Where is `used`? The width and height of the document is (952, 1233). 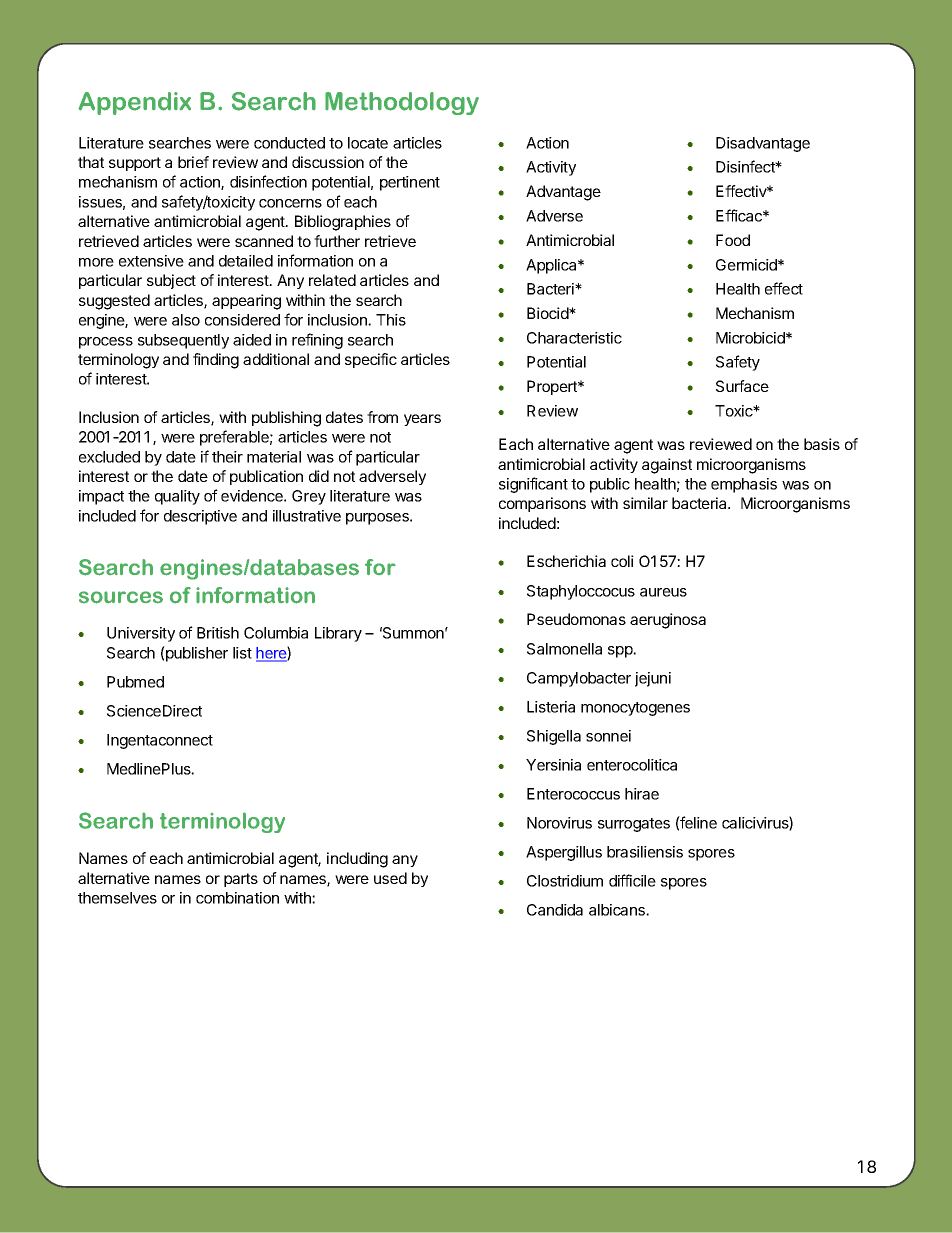
used is located at coordinates (390, 878).
